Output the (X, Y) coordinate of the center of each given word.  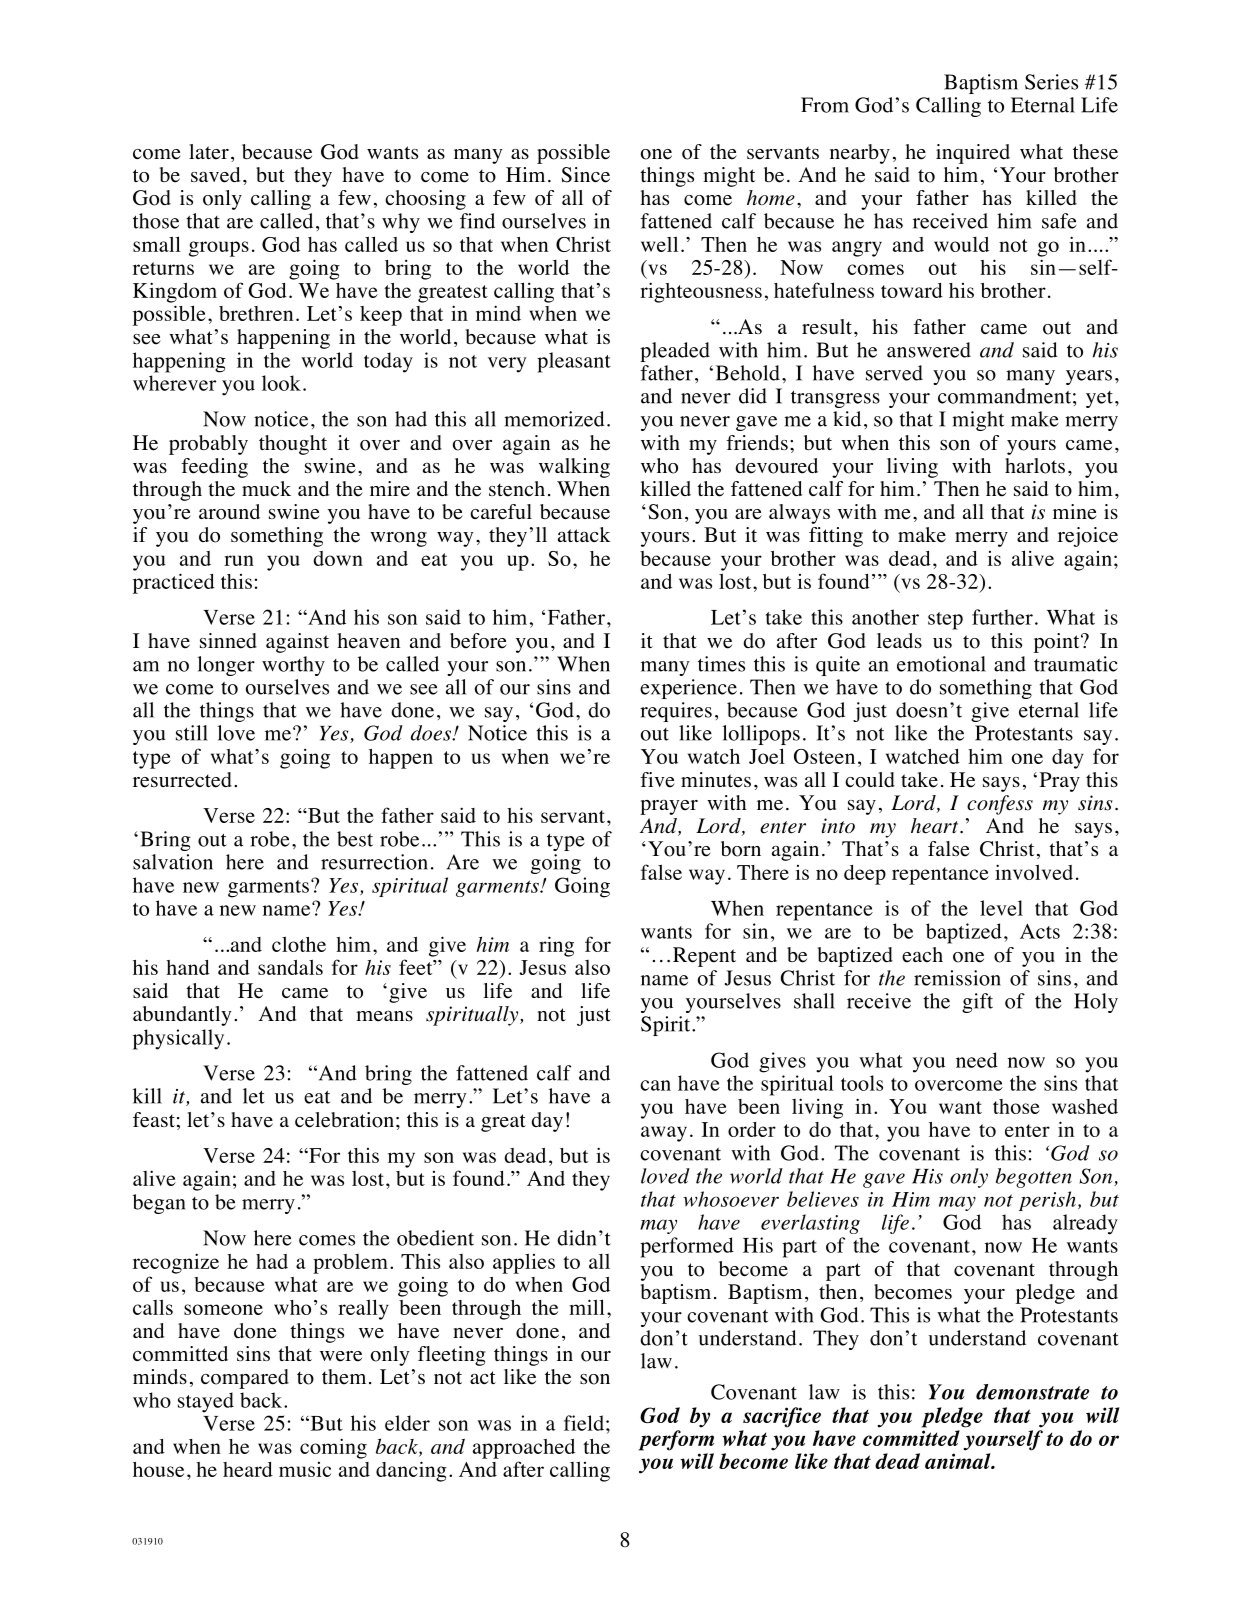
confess (1000, 805)
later (209, 152)
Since (585, 175)
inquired (973, 154)
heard (248, 1469)
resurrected (182, 780)
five (657, 780)
